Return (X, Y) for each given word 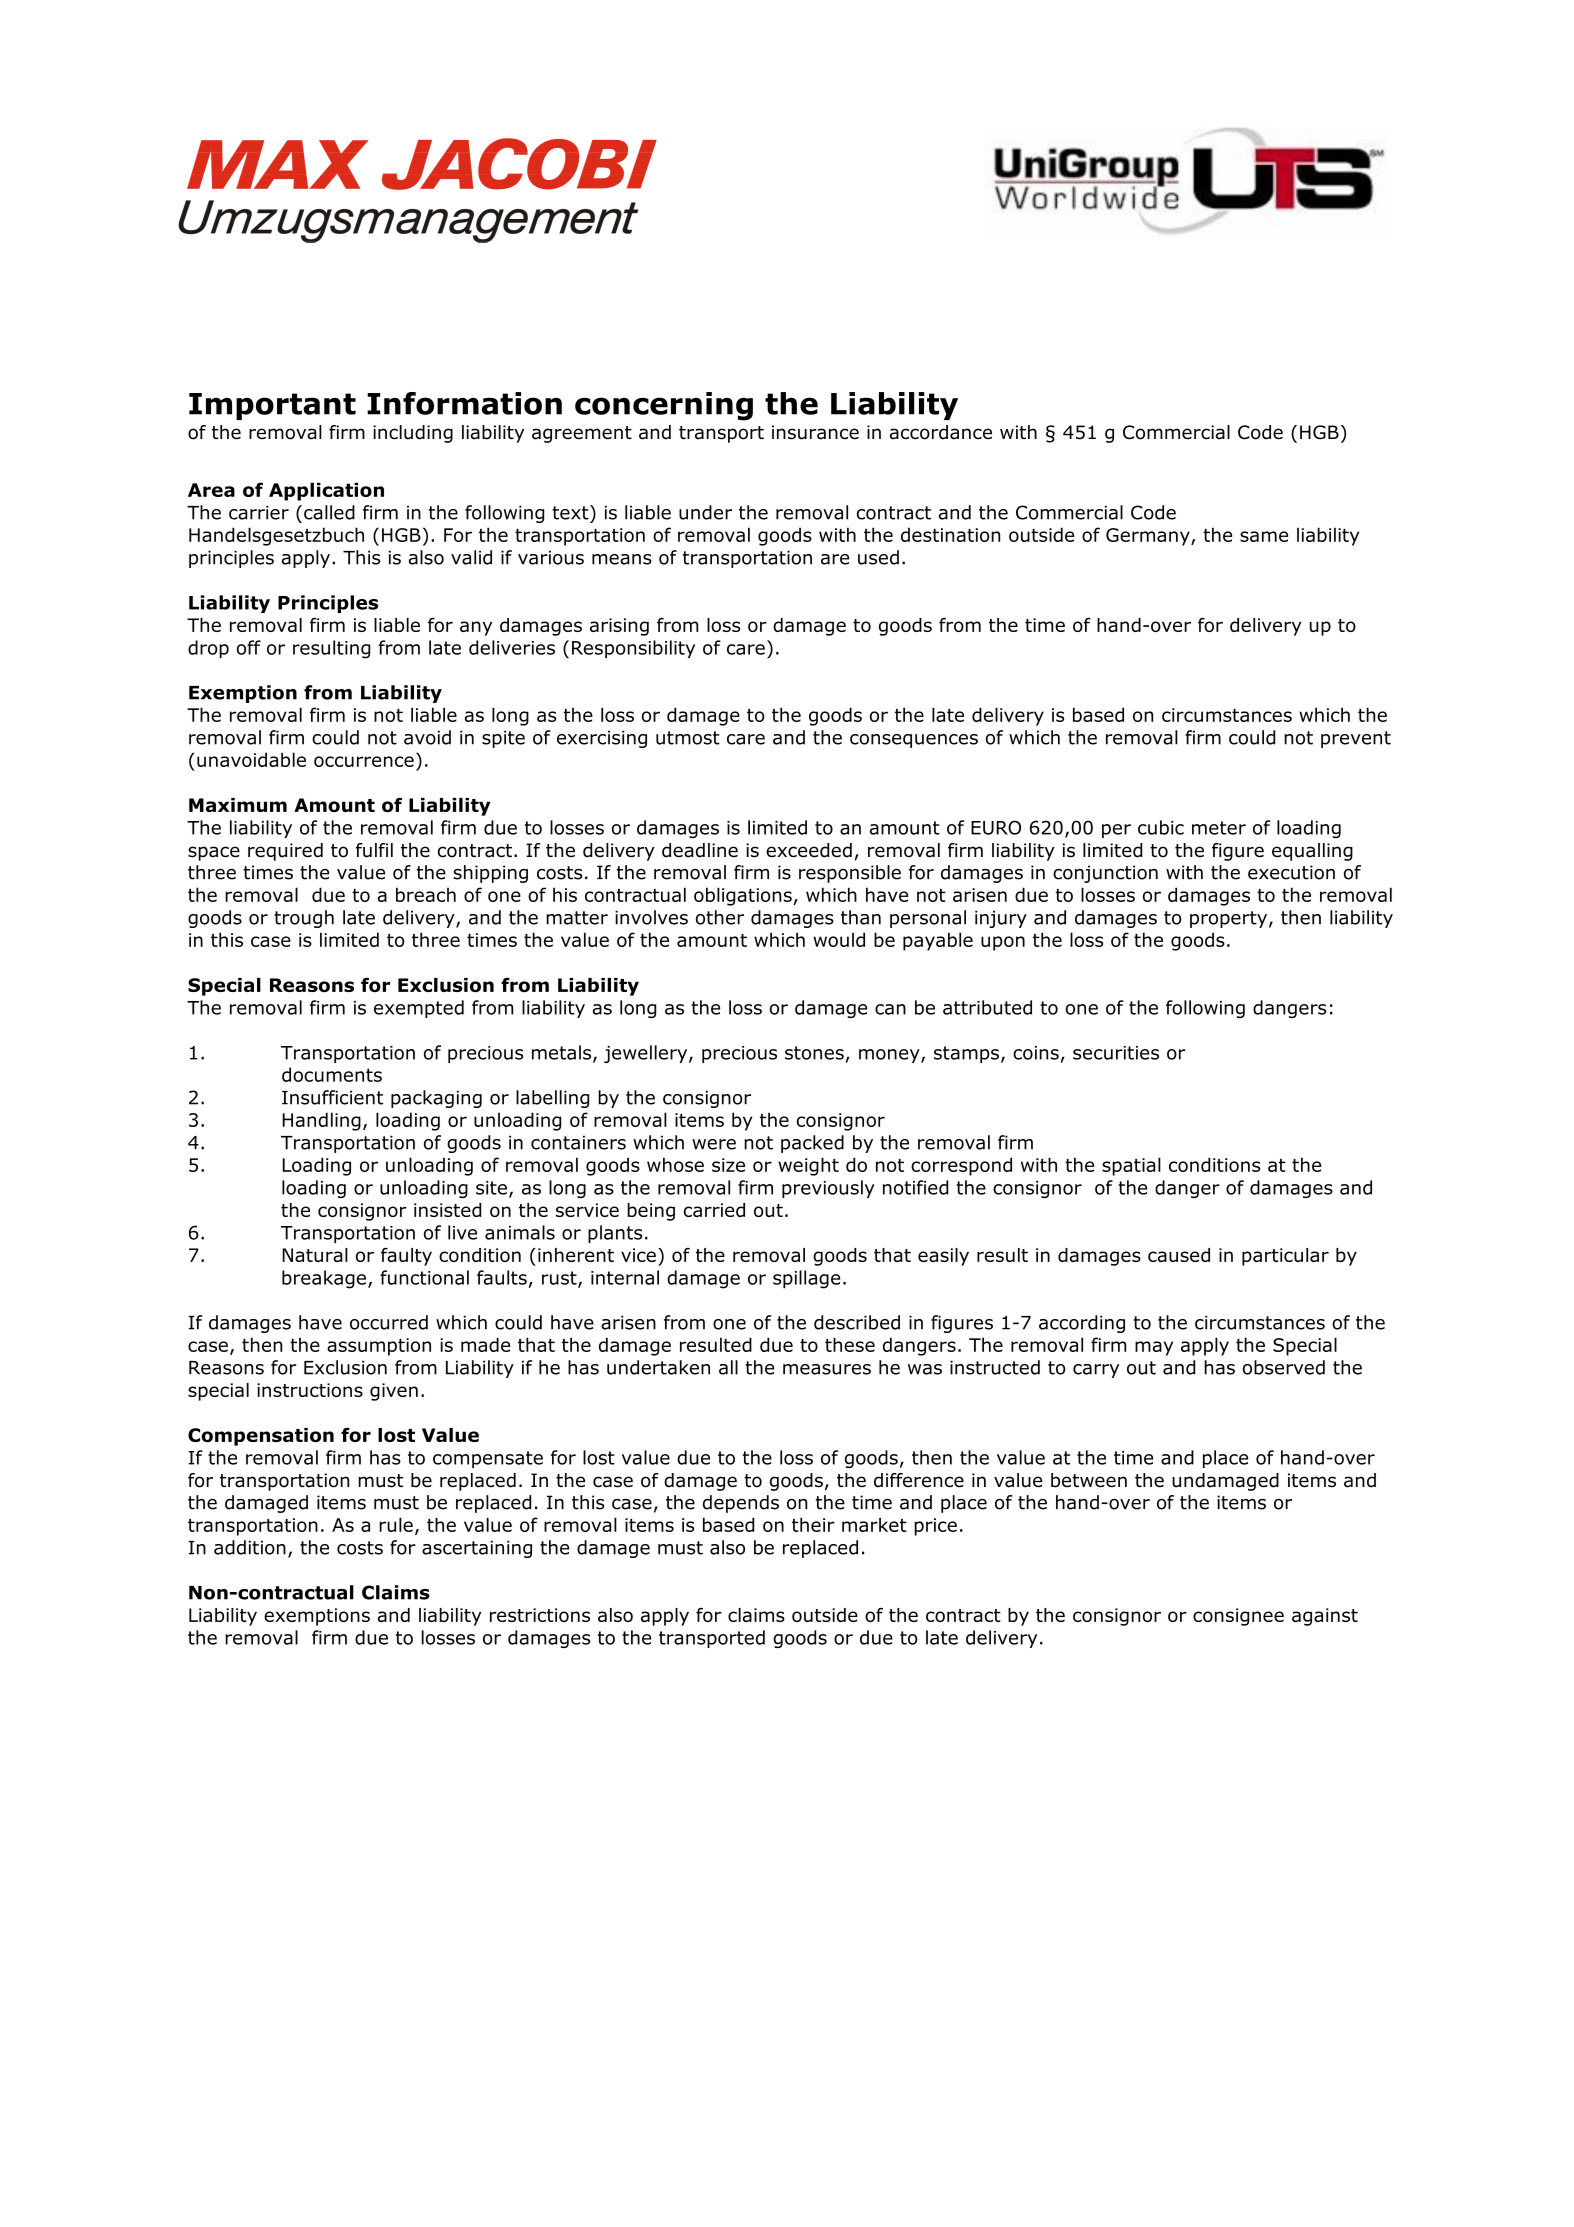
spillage (806, 1279)
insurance (815, 432)
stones (814, 1053)
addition (250, 1547)
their (813, 1524)
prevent (1356, 739)
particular (1285, 1257)
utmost (688, 738)
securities (1116, 1053)
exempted (419, 1009)
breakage (324, 1279)
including (413, 434)
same (1264, 536)
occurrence (364, 761)
